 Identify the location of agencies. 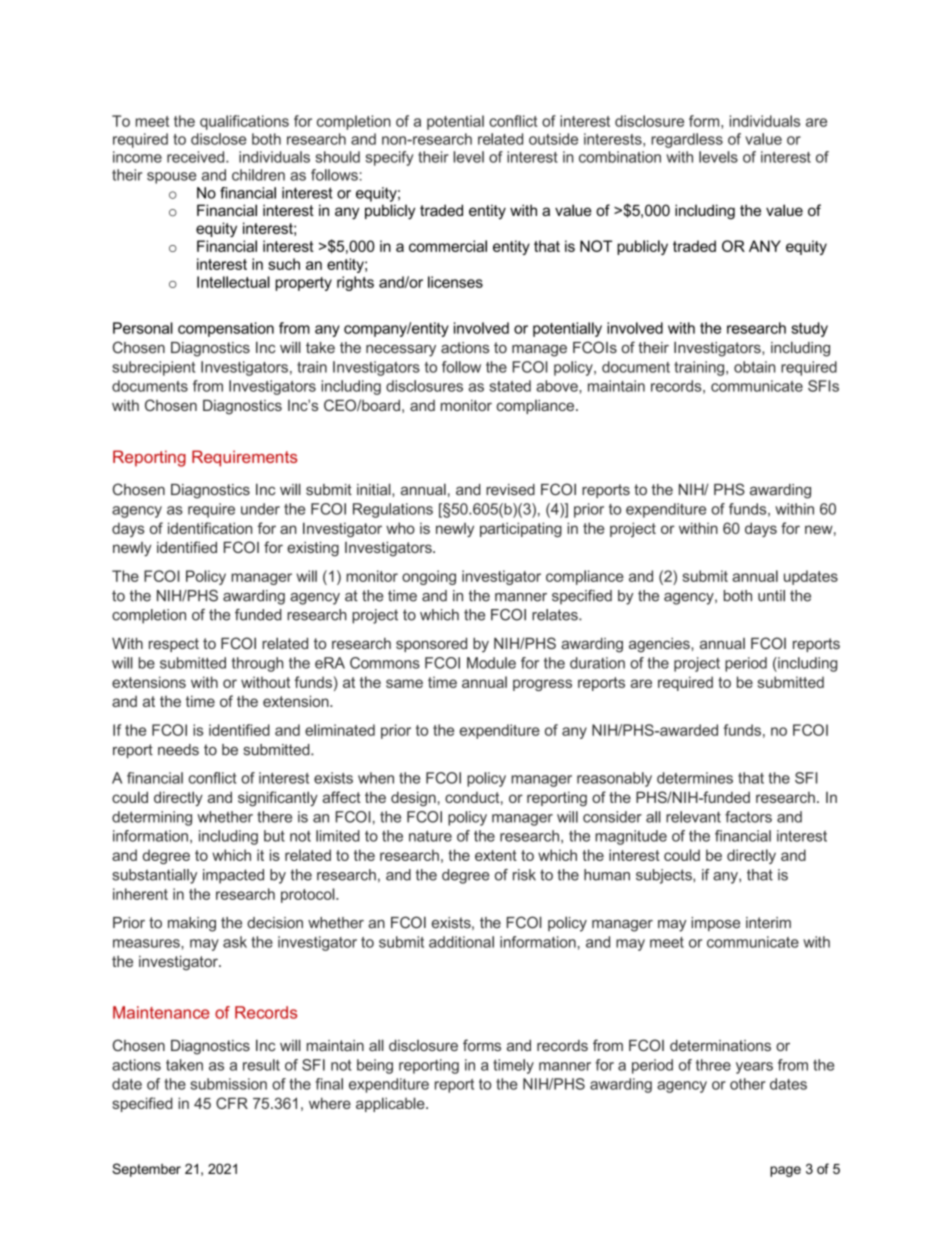
(660, 645).
